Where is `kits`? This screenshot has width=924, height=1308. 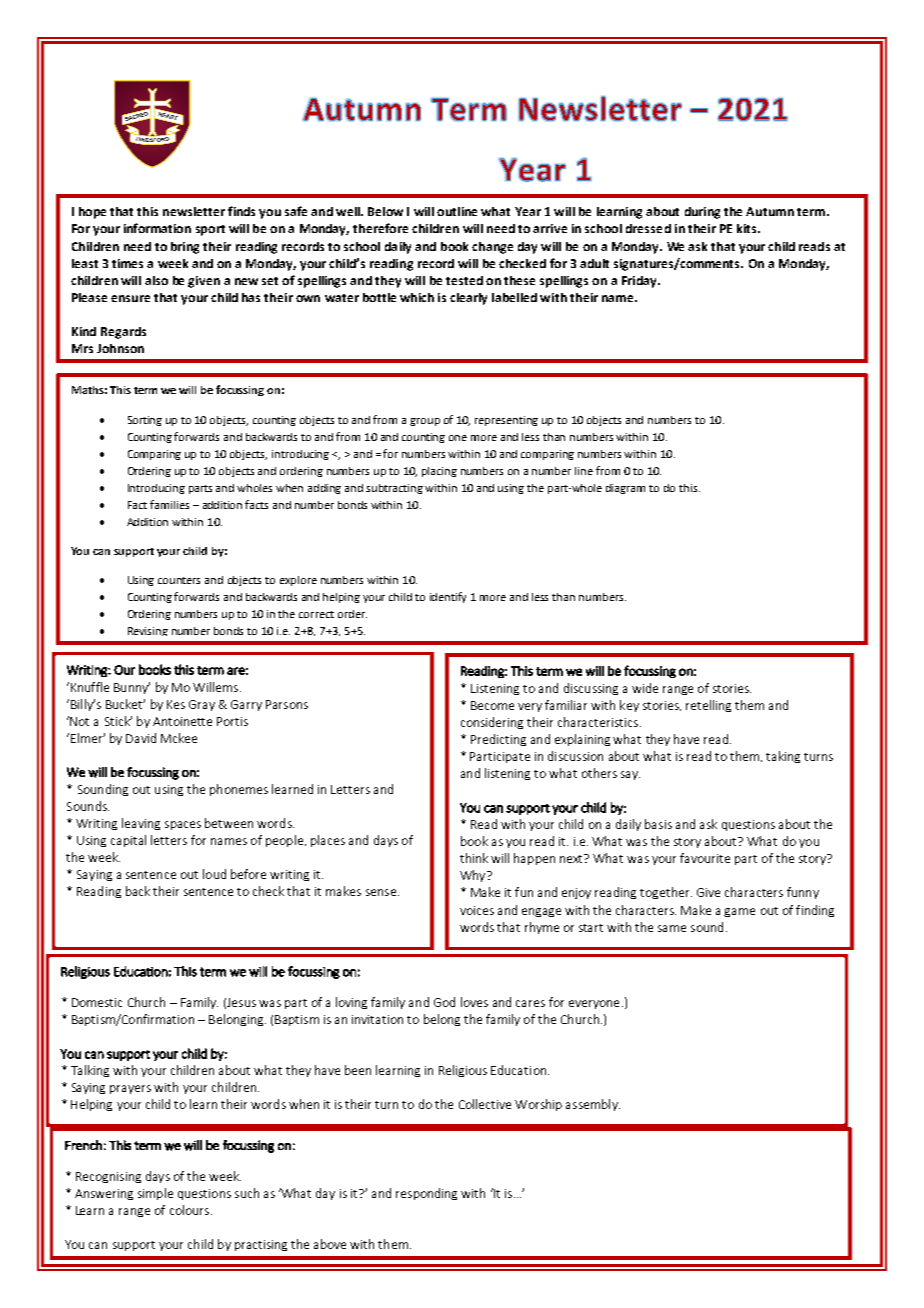 kits is located at coordinates (748, 228).
